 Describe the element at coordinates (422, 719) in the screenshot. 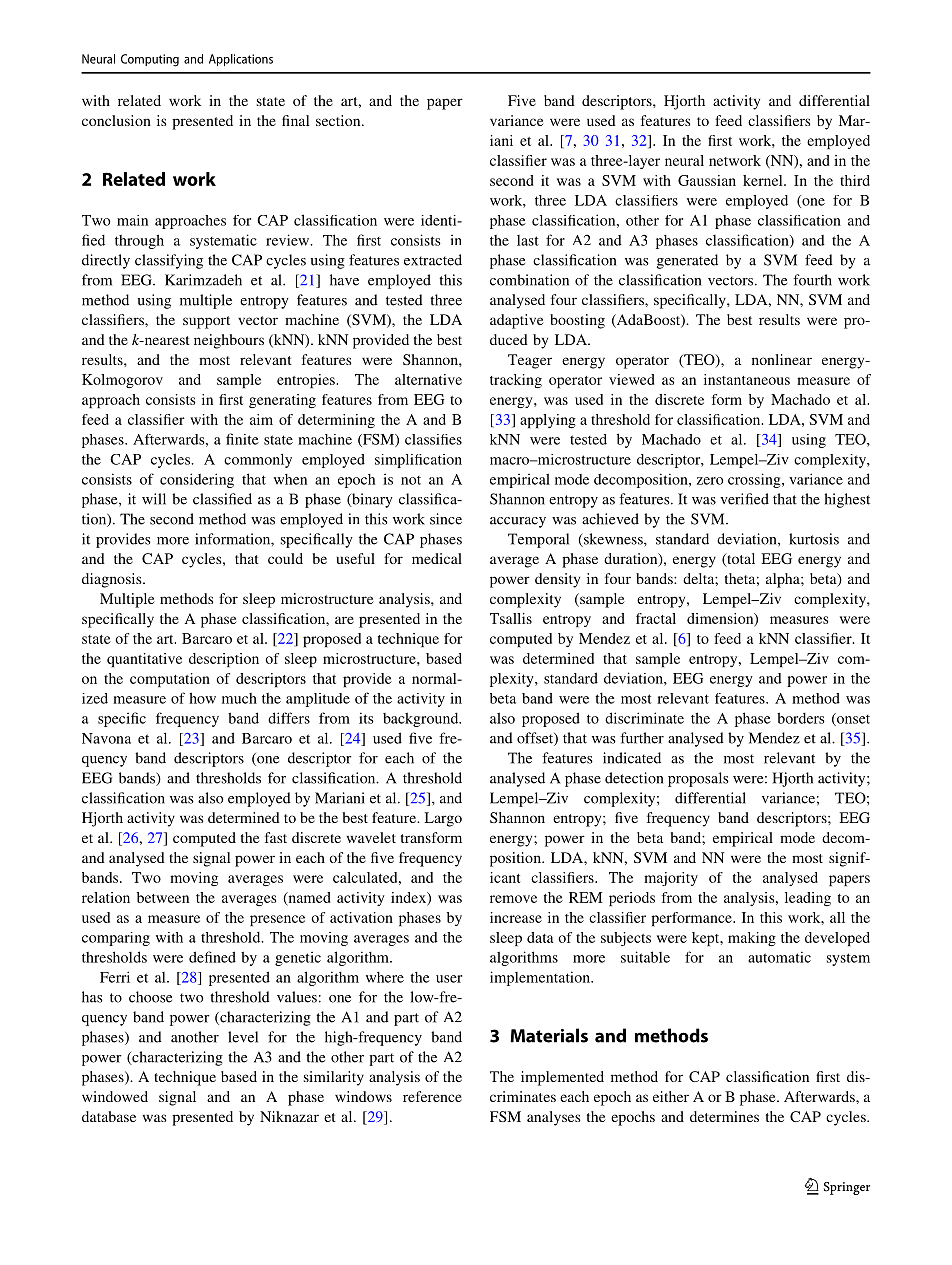

I see `background` at that location.
